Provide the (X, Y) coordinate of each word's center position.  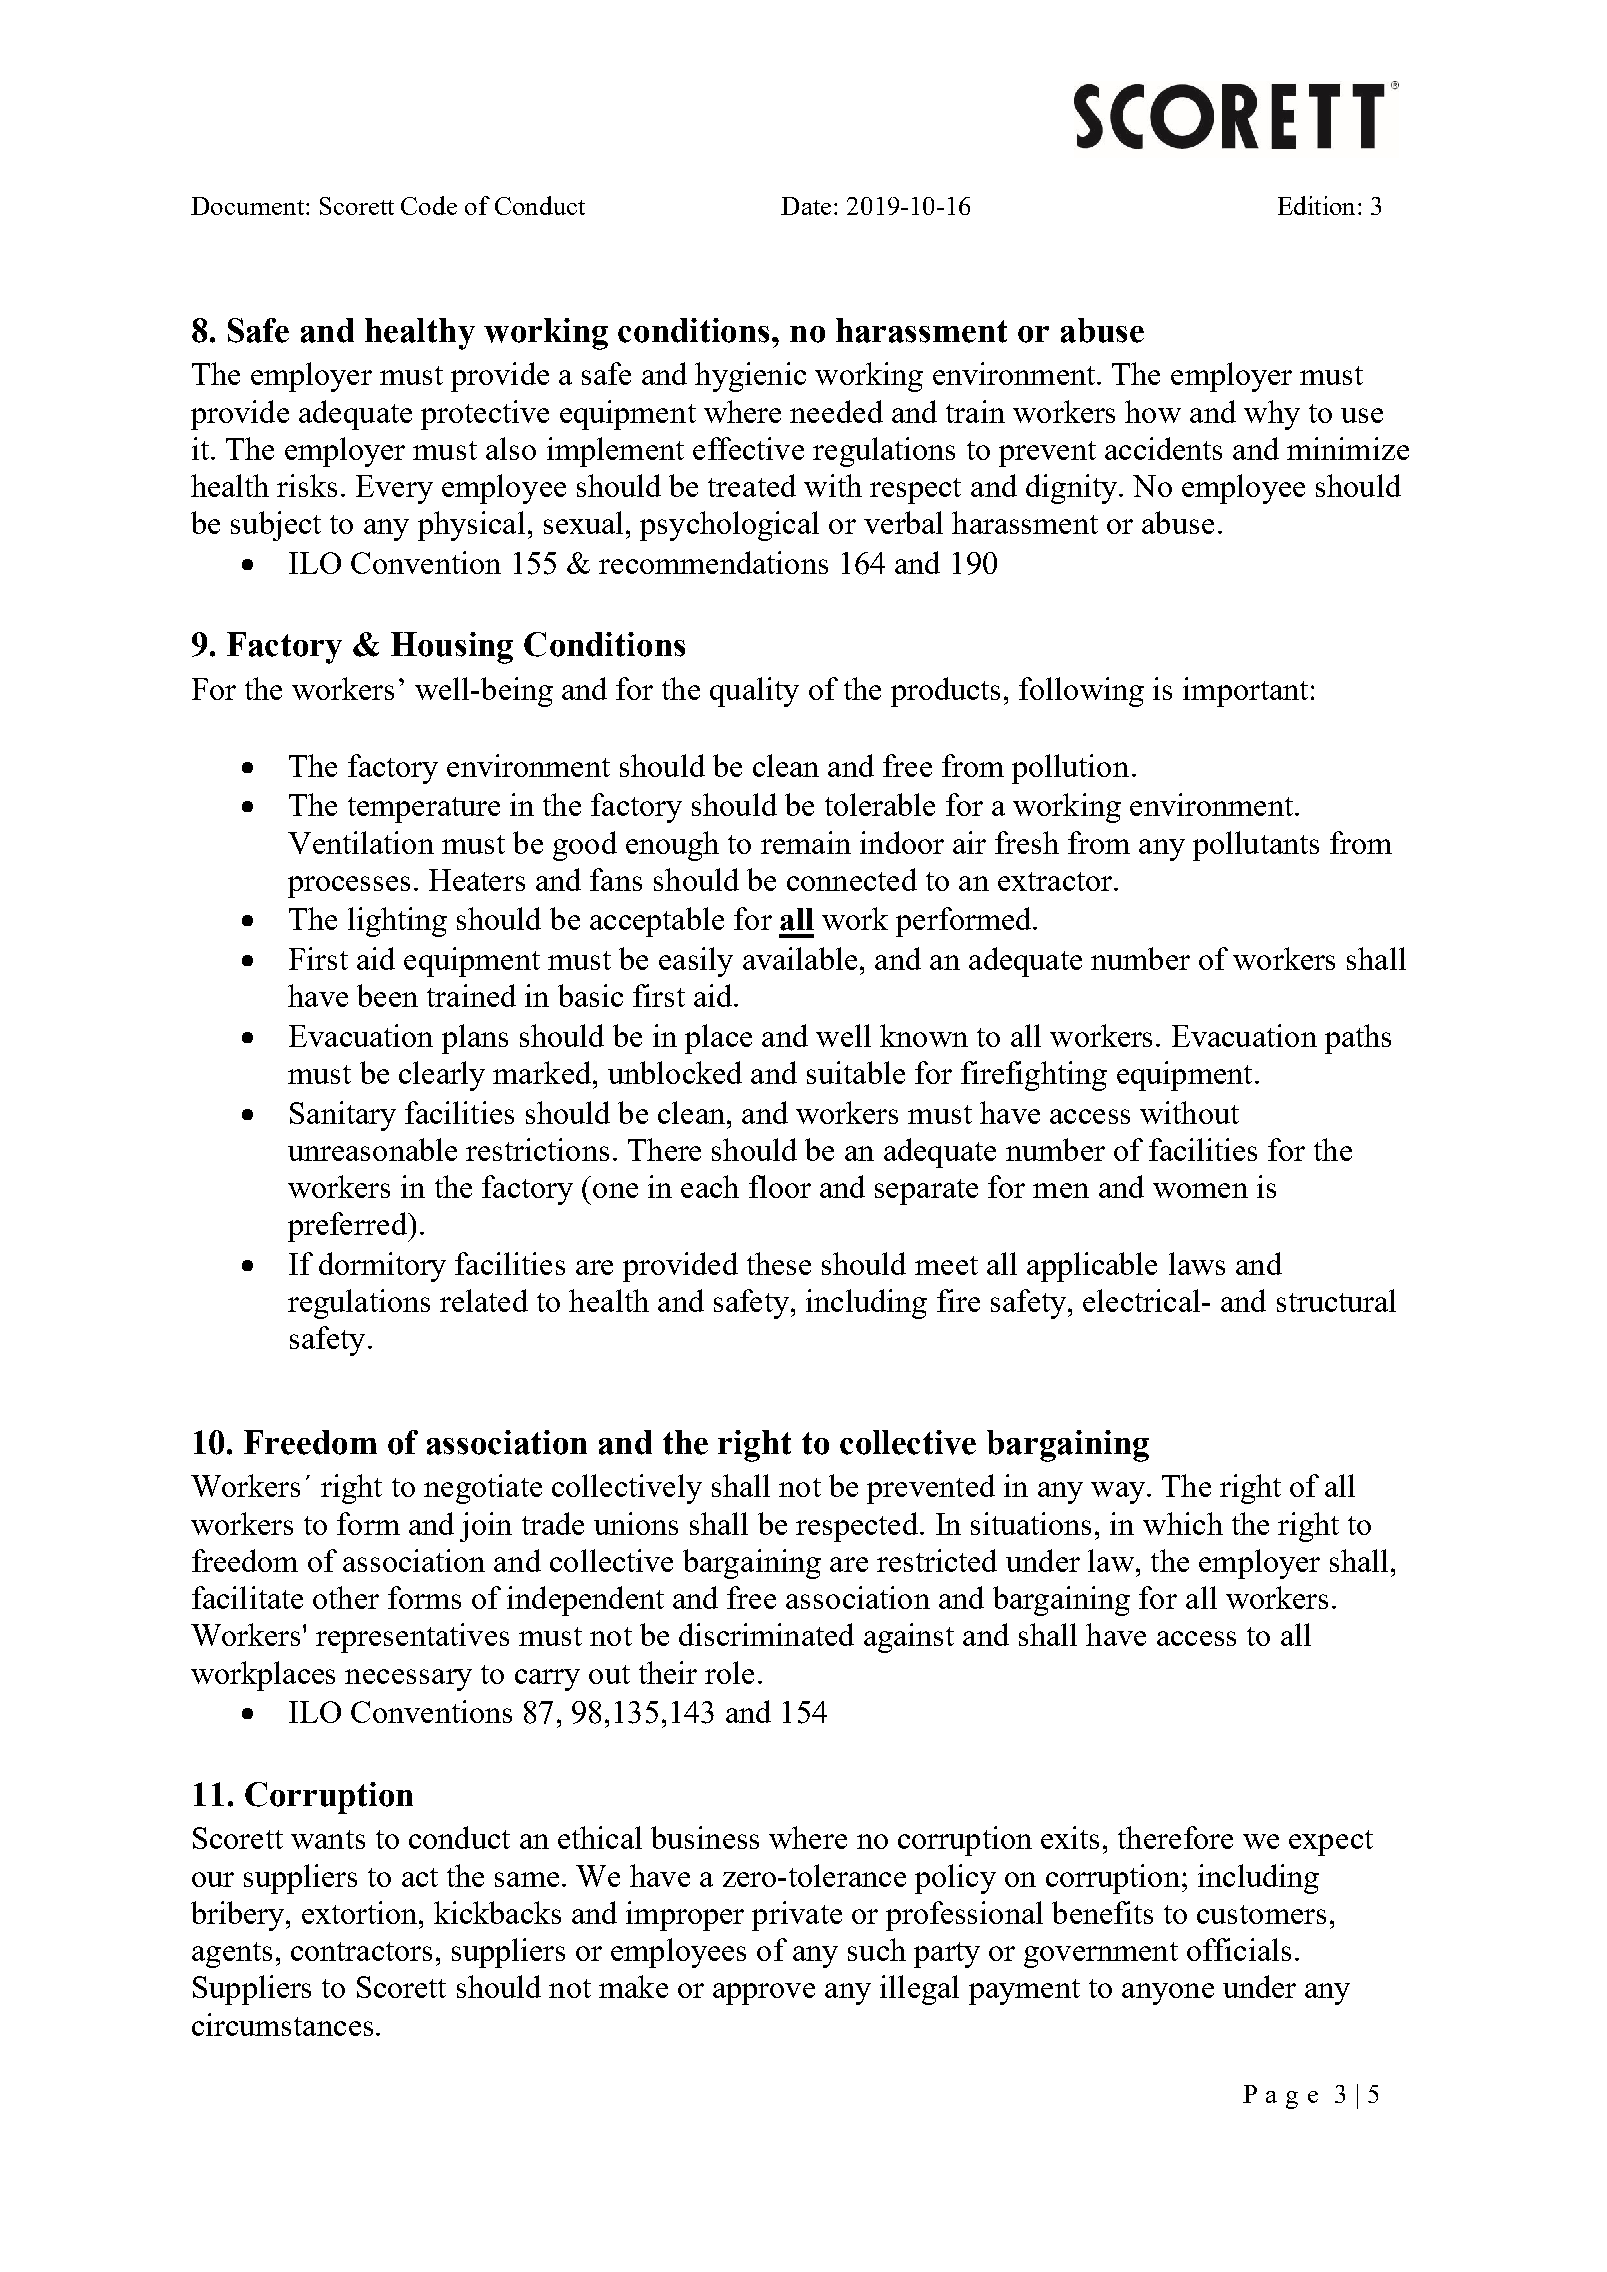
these (779, 1263)
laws (1197, 1263)
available (800, 958)
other (346, 1597)
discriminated (766, 1634)
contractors (361, 1951)
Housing (452, 648)
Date (806, 206)
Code (429, 205)
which (1183, 1523)
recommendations (713, 562)
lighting (397, 922)
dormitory (382, 1267)
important (1245, 692)
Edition (1316, 205)
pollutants (1256, 846)
